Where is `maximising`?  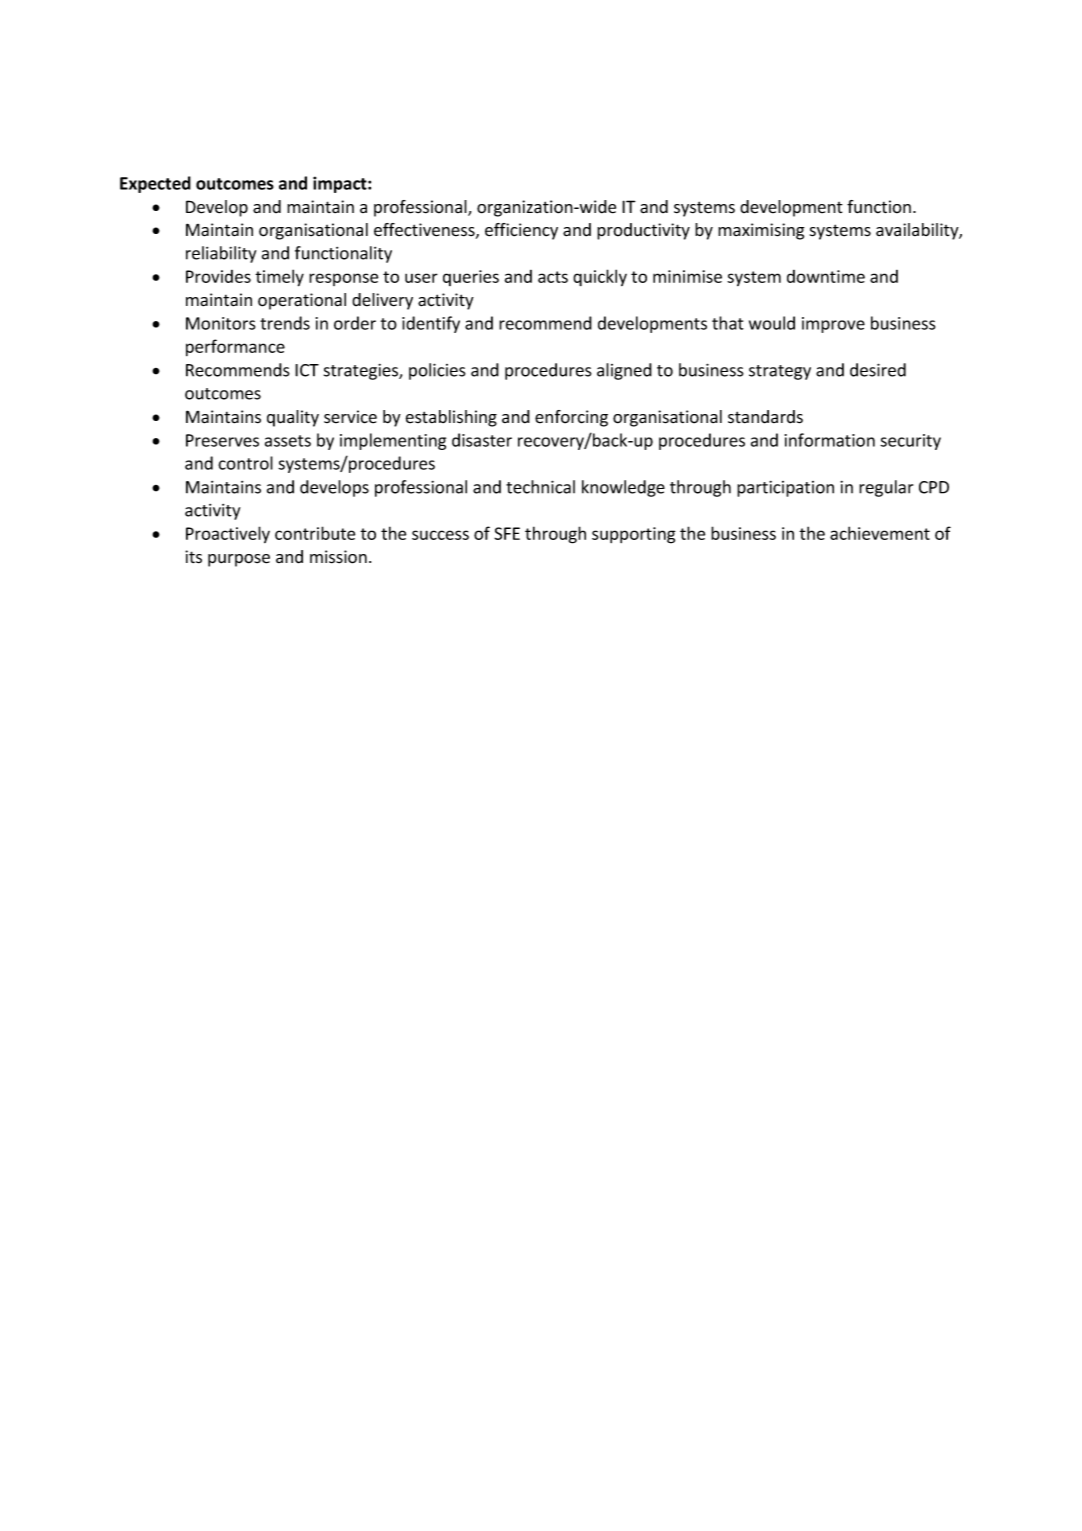
maximising is located at coordinates (761, 231).
